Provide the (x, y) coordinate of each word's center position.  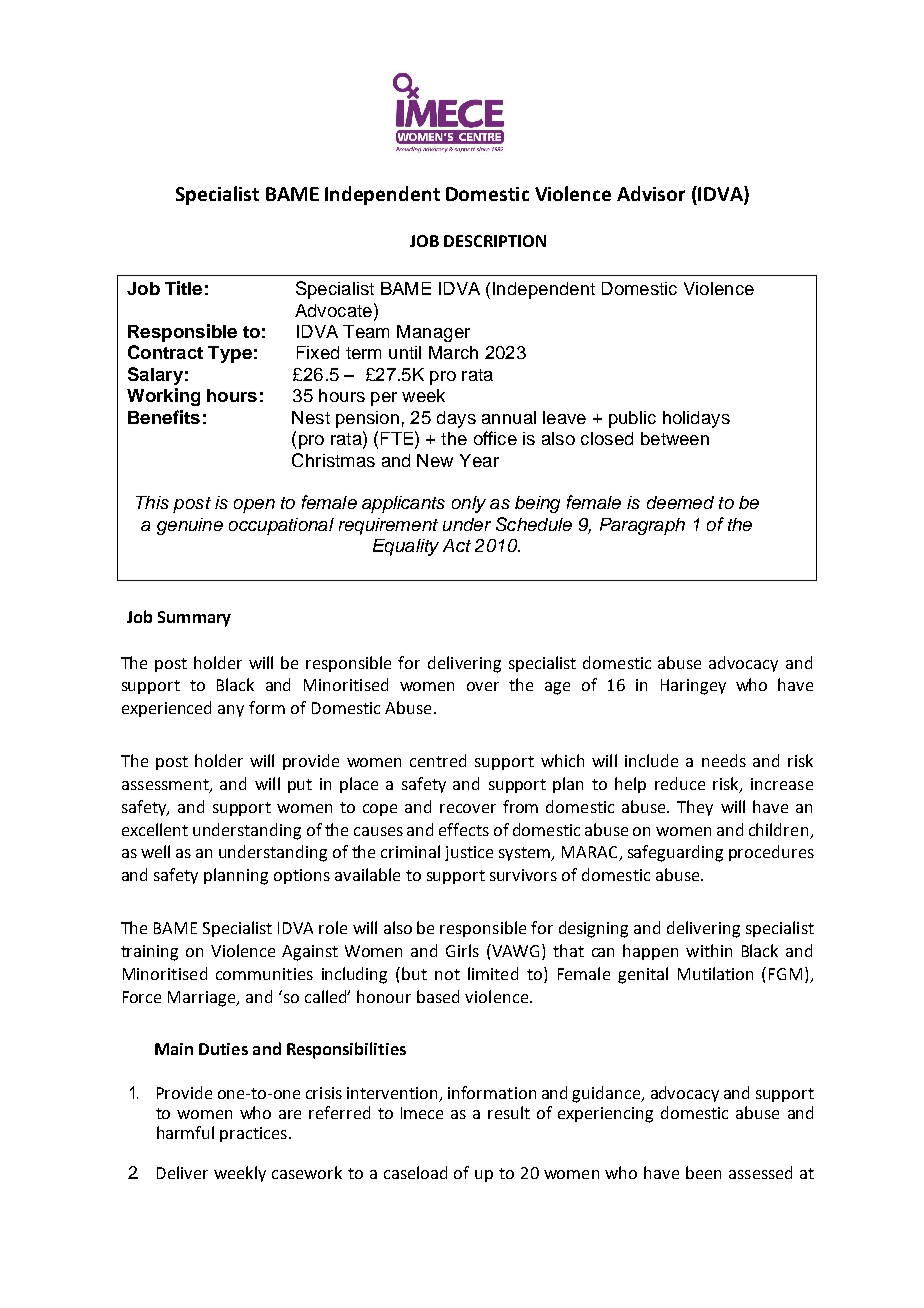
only (469, 504)
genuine (190, 526)
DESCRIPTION (495, 241)
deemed (680, 502)
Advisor (651, 193)
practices (253, 1134)
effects (464, 829)
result (509, 1112)
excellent (155, 829)
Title (183, 288)
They (695, 808)
